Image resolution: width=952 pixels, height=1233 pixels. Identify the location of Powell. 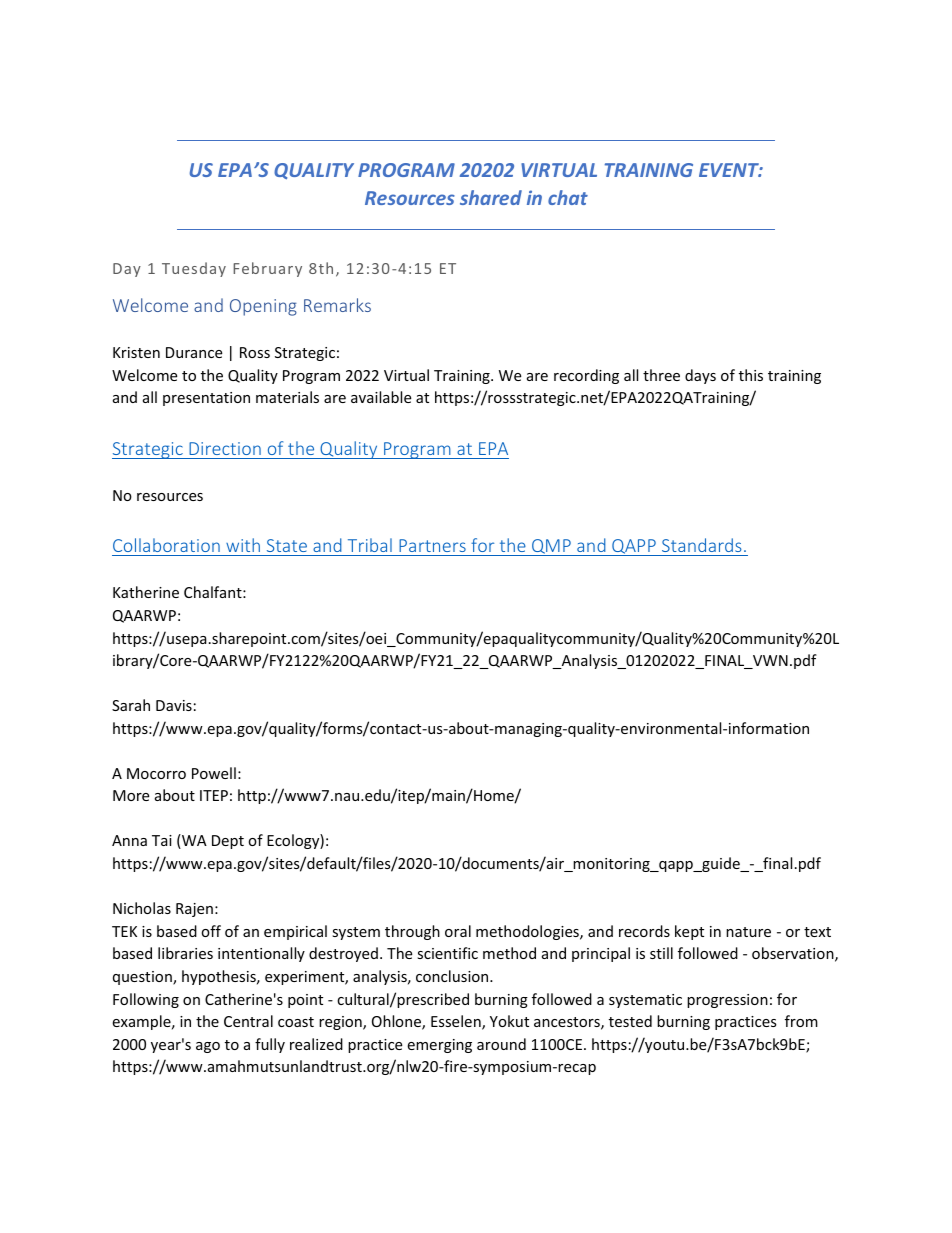
(214, 773).
